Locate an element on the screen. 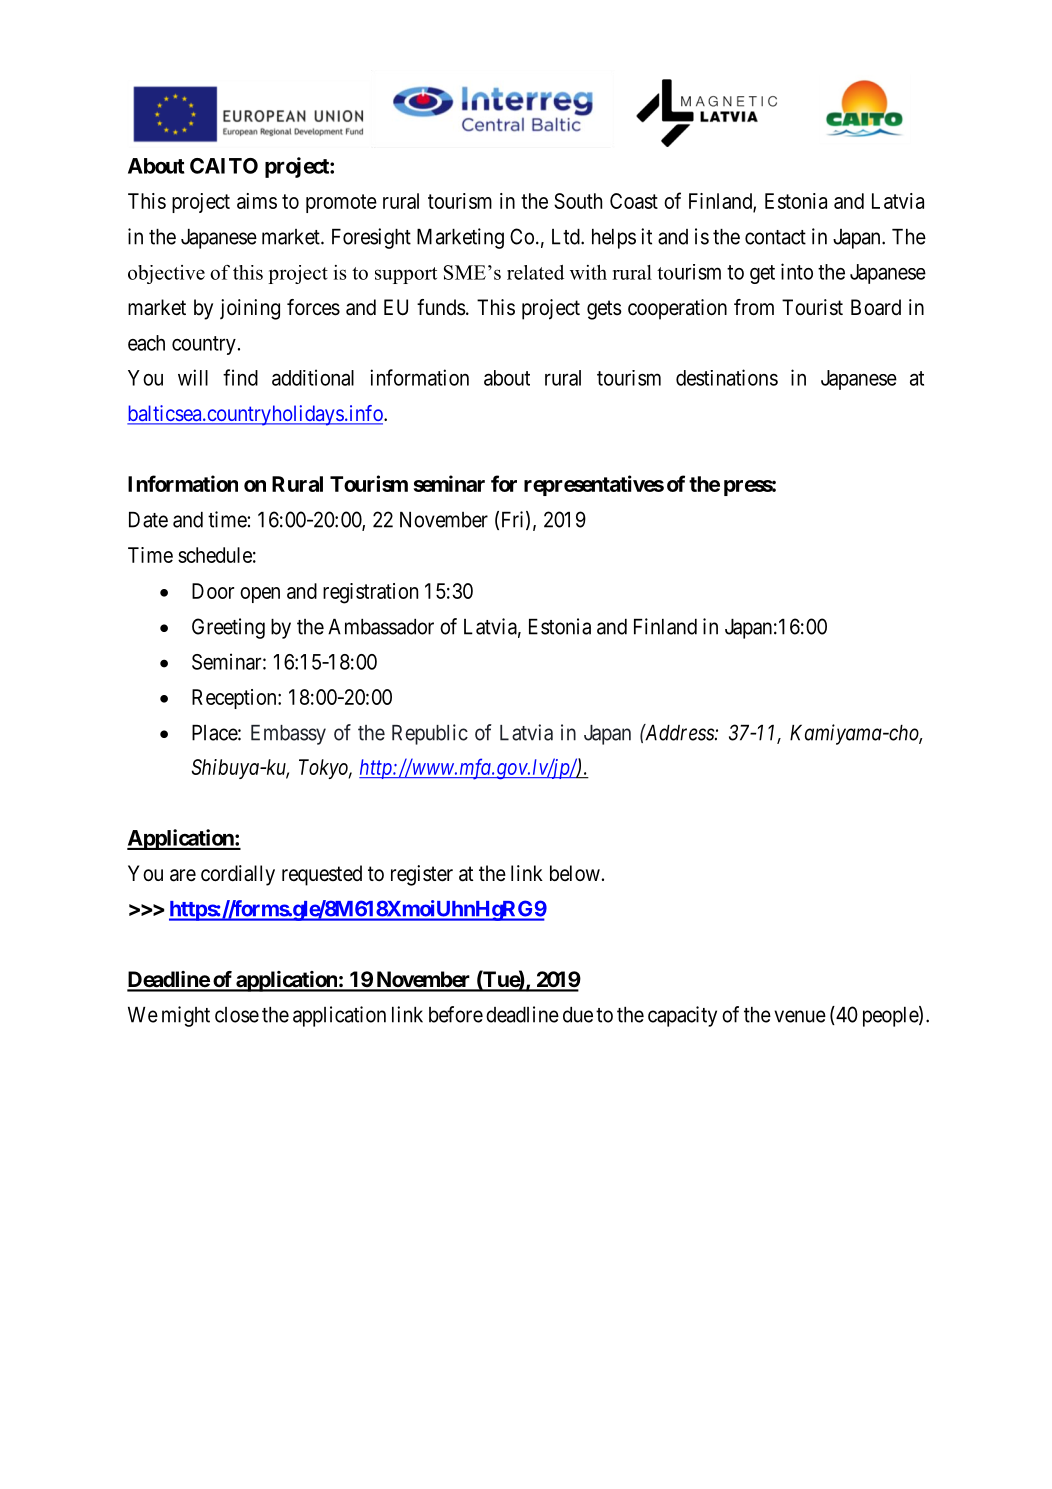  Ltd is located at coordinates (567, 237).
